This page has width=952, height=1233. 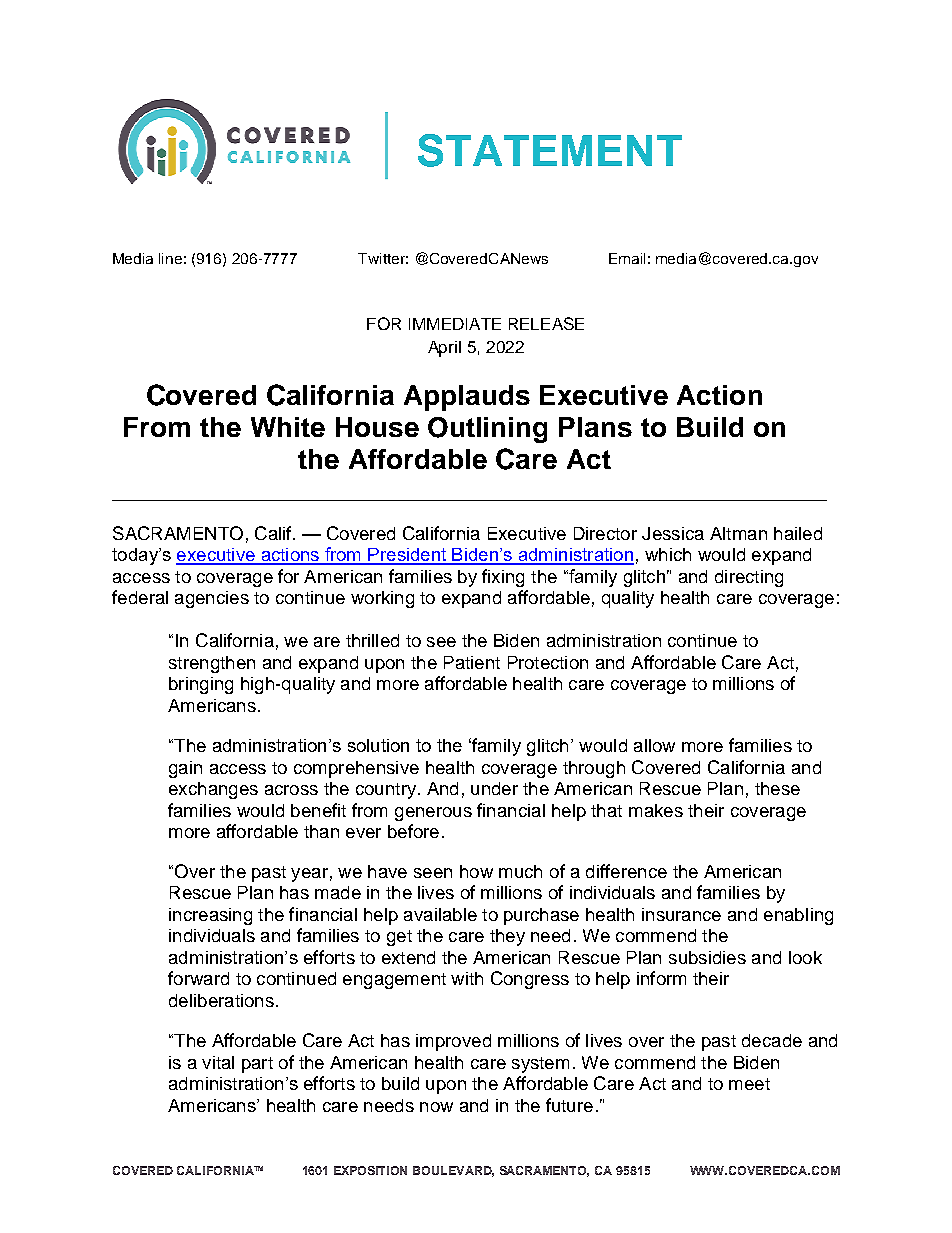 What do you see at coordinates (627, 258) in the page?
I see `Email` at bounding box center [627, 258].
